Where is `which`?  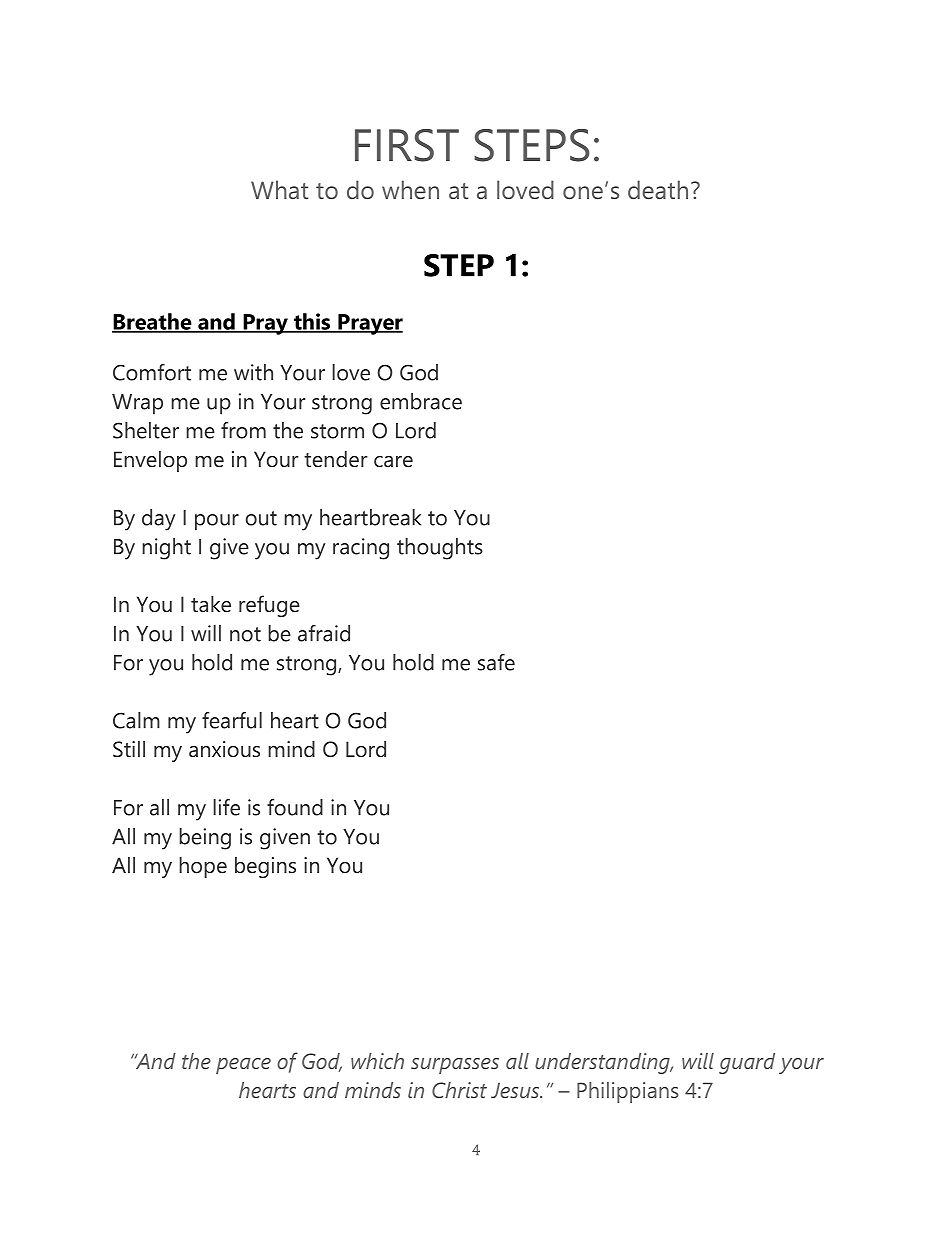
which is located at coordinates (377, 1061).
